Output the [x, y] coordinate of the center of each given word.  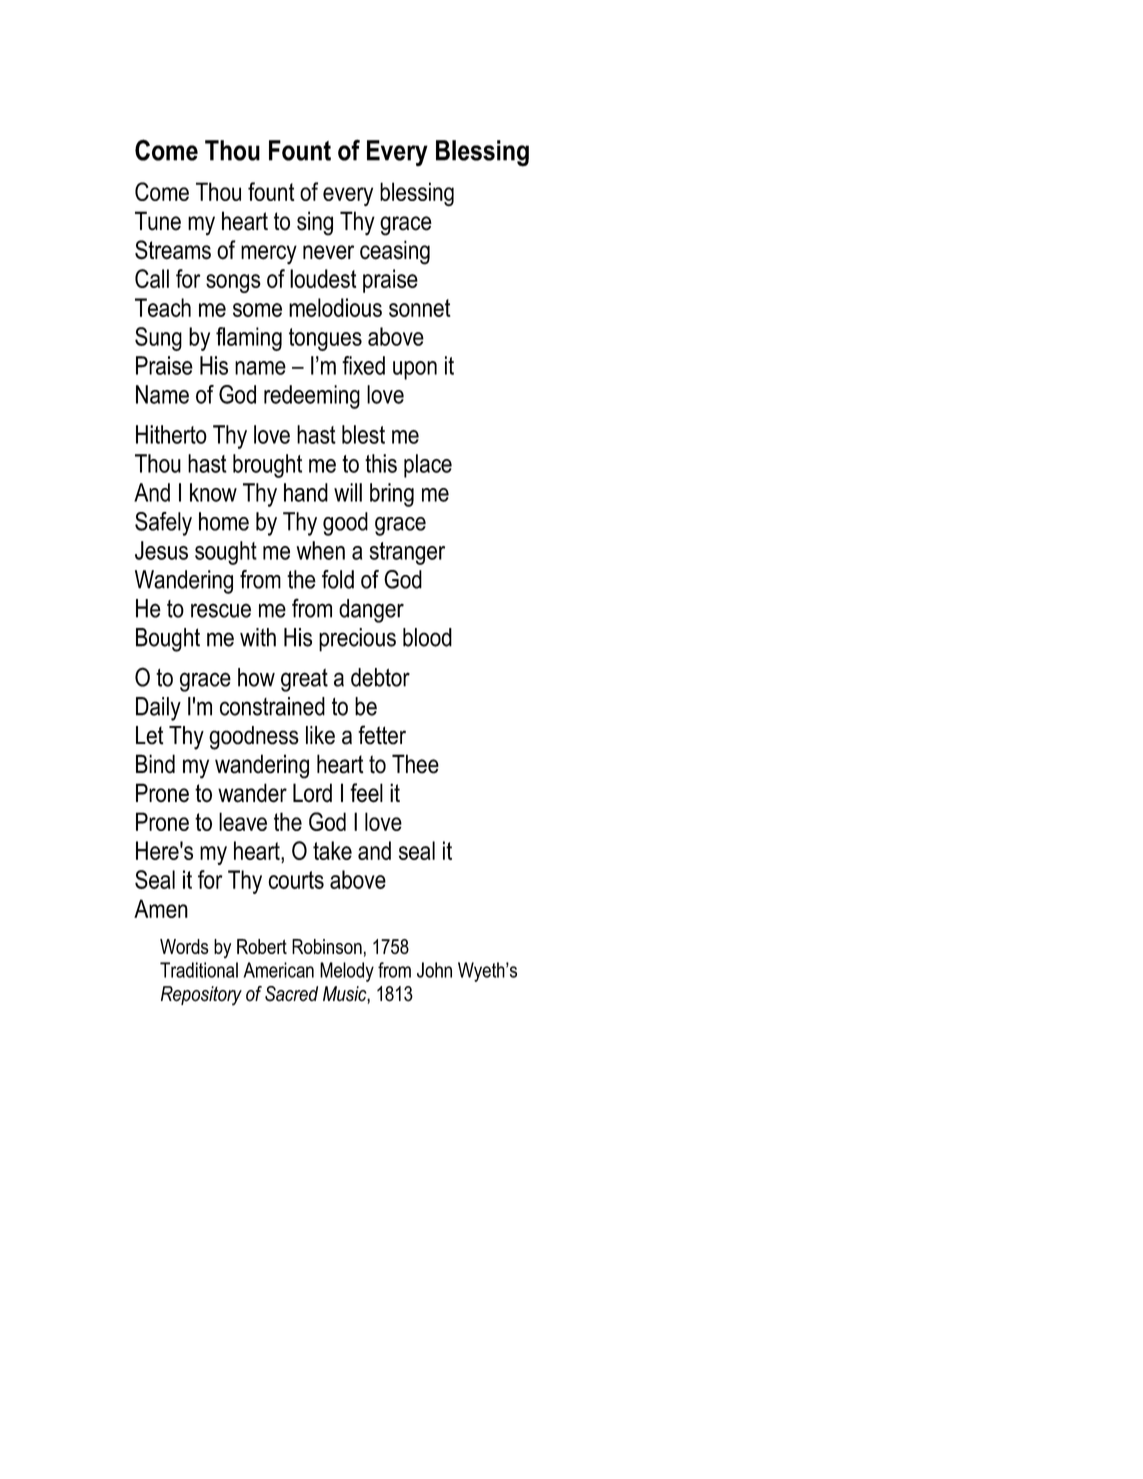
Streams [173, 250]
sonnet [420, 308]
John [434, 970]
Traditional [199, 970]
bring [392, 495]
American [278, 970]
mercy [269, 255]
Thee [415, 764]
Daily [158, 709]
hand [306, 492]
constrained [272, 706]
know [213, 492]
